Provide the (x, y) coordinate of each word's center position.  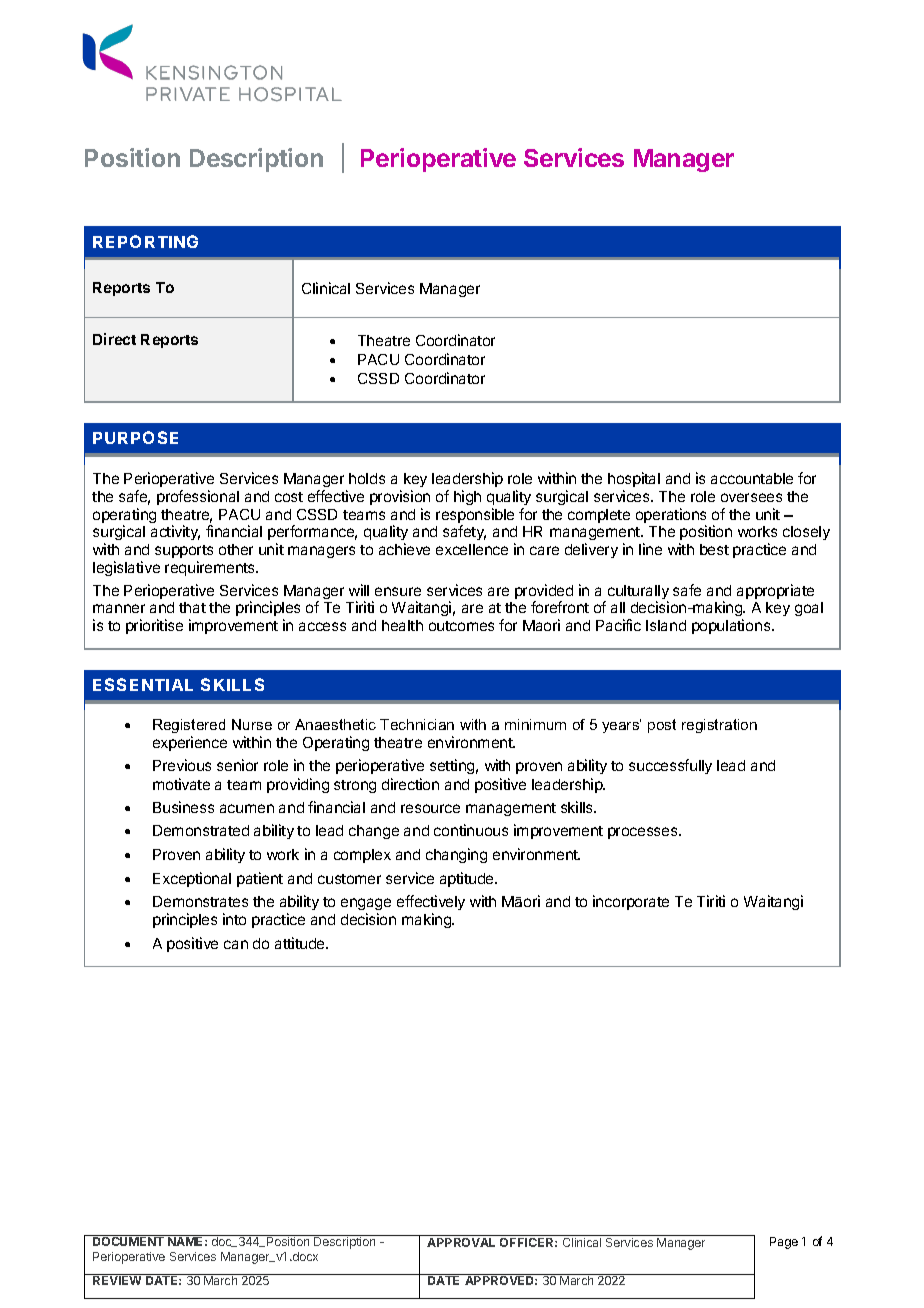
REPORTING (145, 241)
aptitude (468, 879)
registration (719, 726)
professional (198, 497)
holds (367, 478)
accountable (752, 478)
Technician (417, 724)
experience (190, 743)
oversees (751, 497)
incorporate (631, 902)
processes (644, 833)
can (236, 944)
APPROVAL (461, 1242)
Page (784, 1243)
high (467, 497)
